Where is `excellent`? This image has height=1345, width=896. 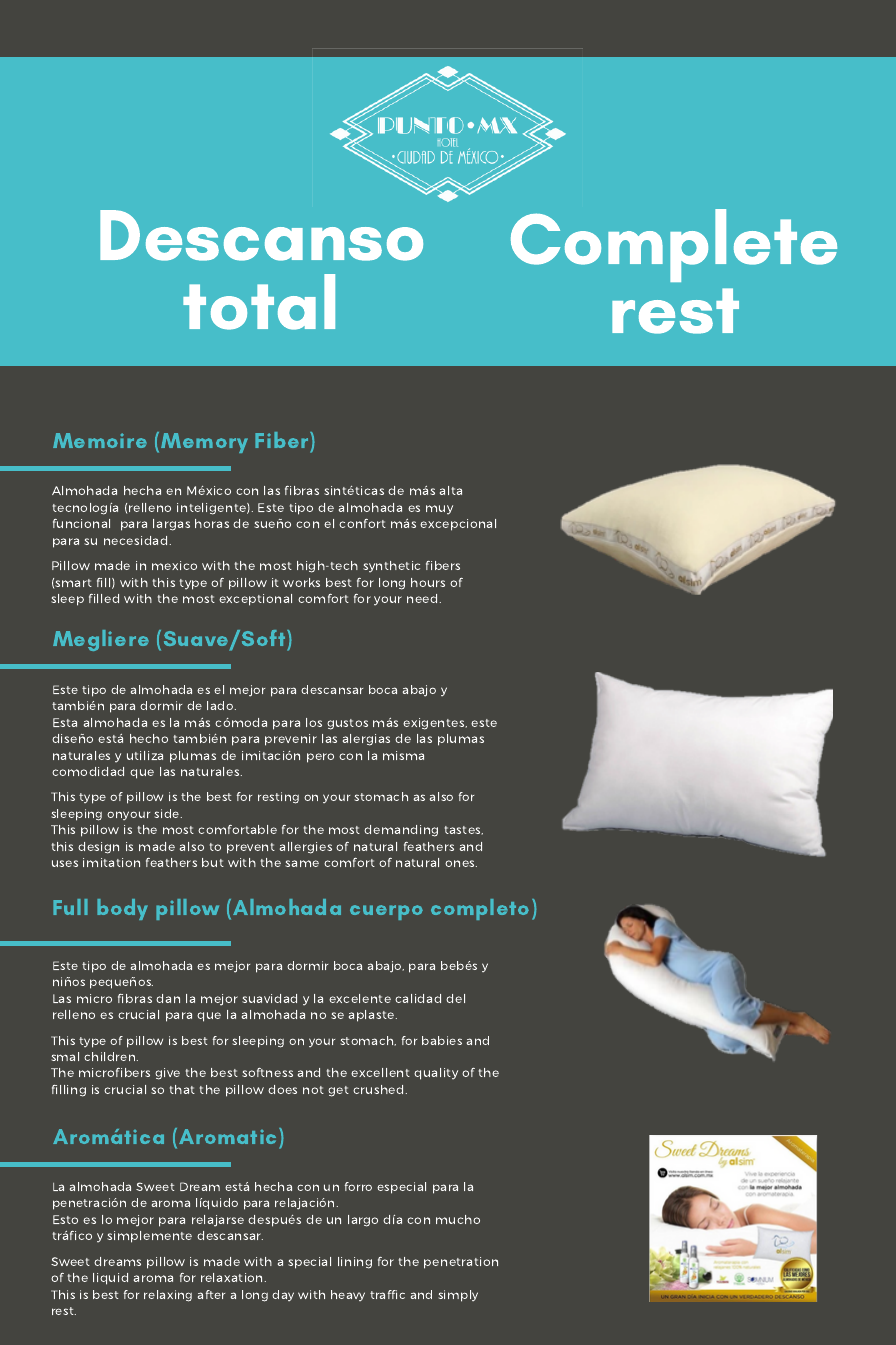 excellent is located at coordinates (380, 1072).
